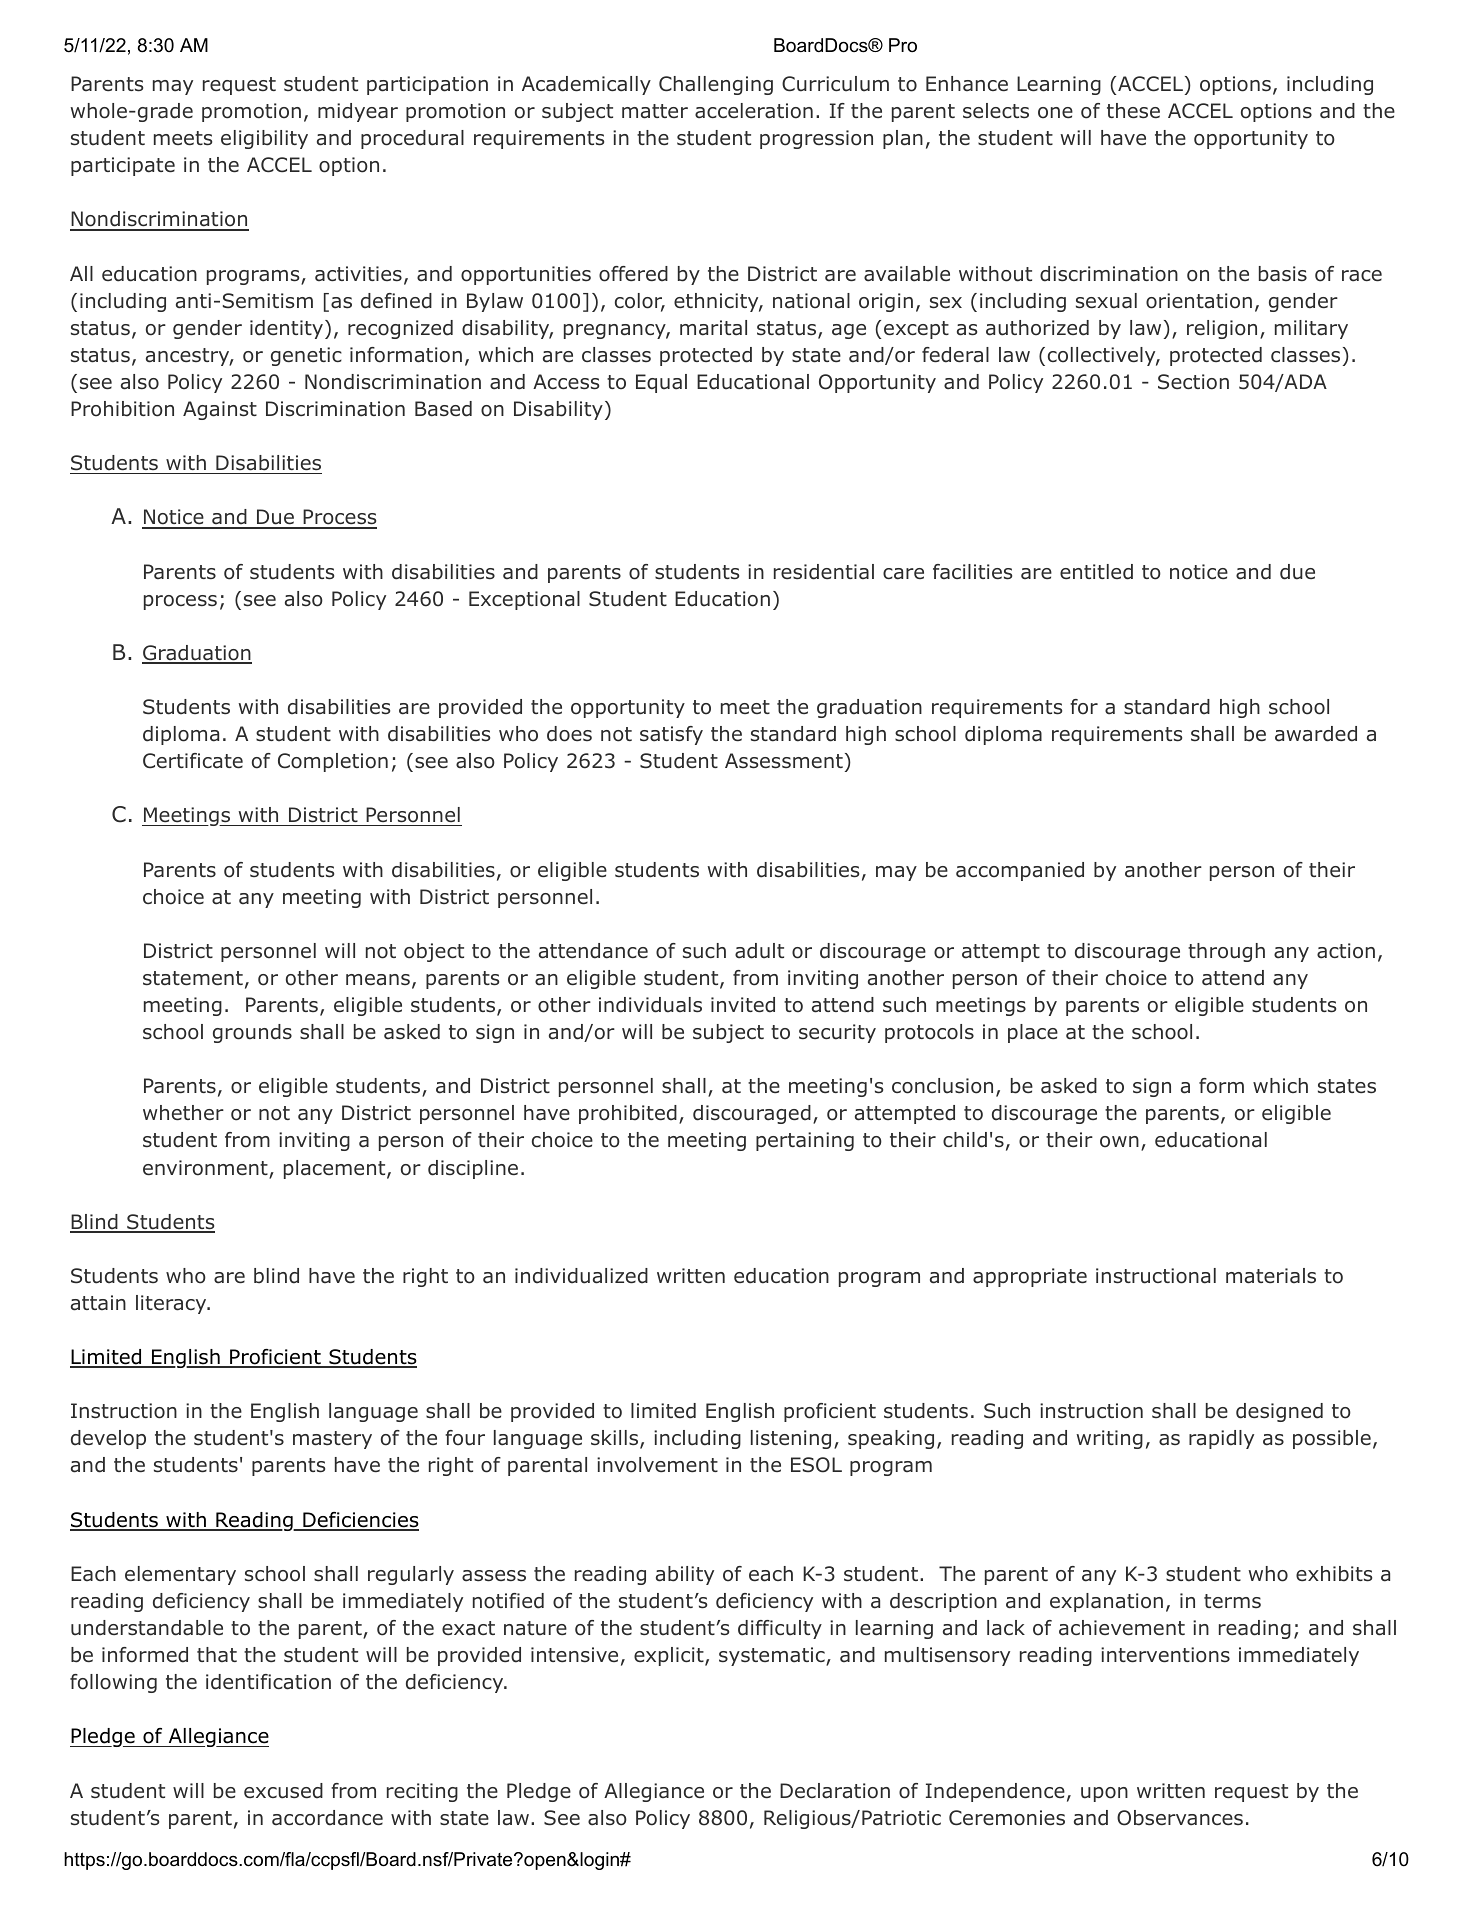 The width and height of the document is (1473, 1907). Describe the element at coordinates (220, 410) in the document. I see `Against` at that location.
